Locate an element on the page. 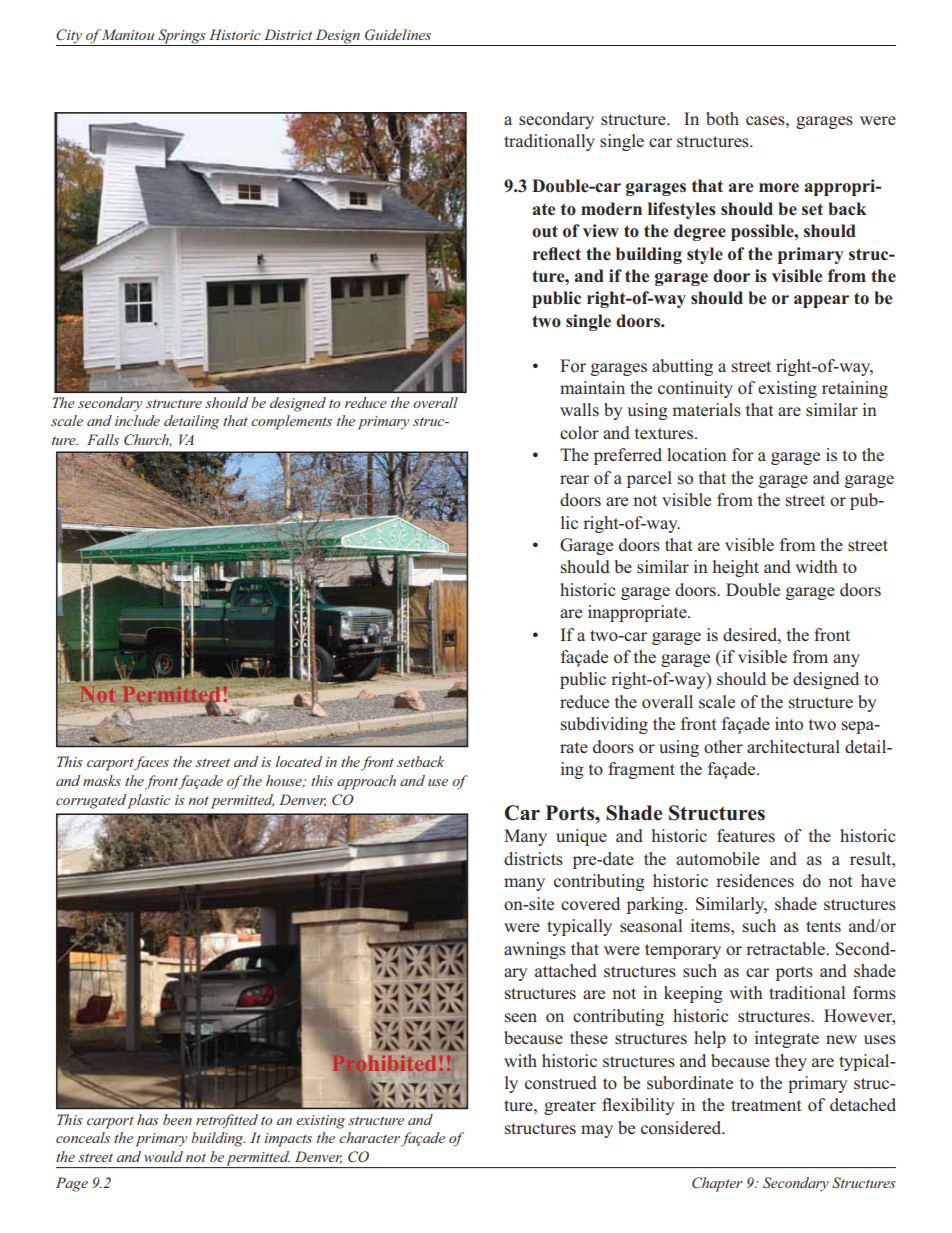 This document has height=1233, width=952. color is located at coordinates (579, 433).
